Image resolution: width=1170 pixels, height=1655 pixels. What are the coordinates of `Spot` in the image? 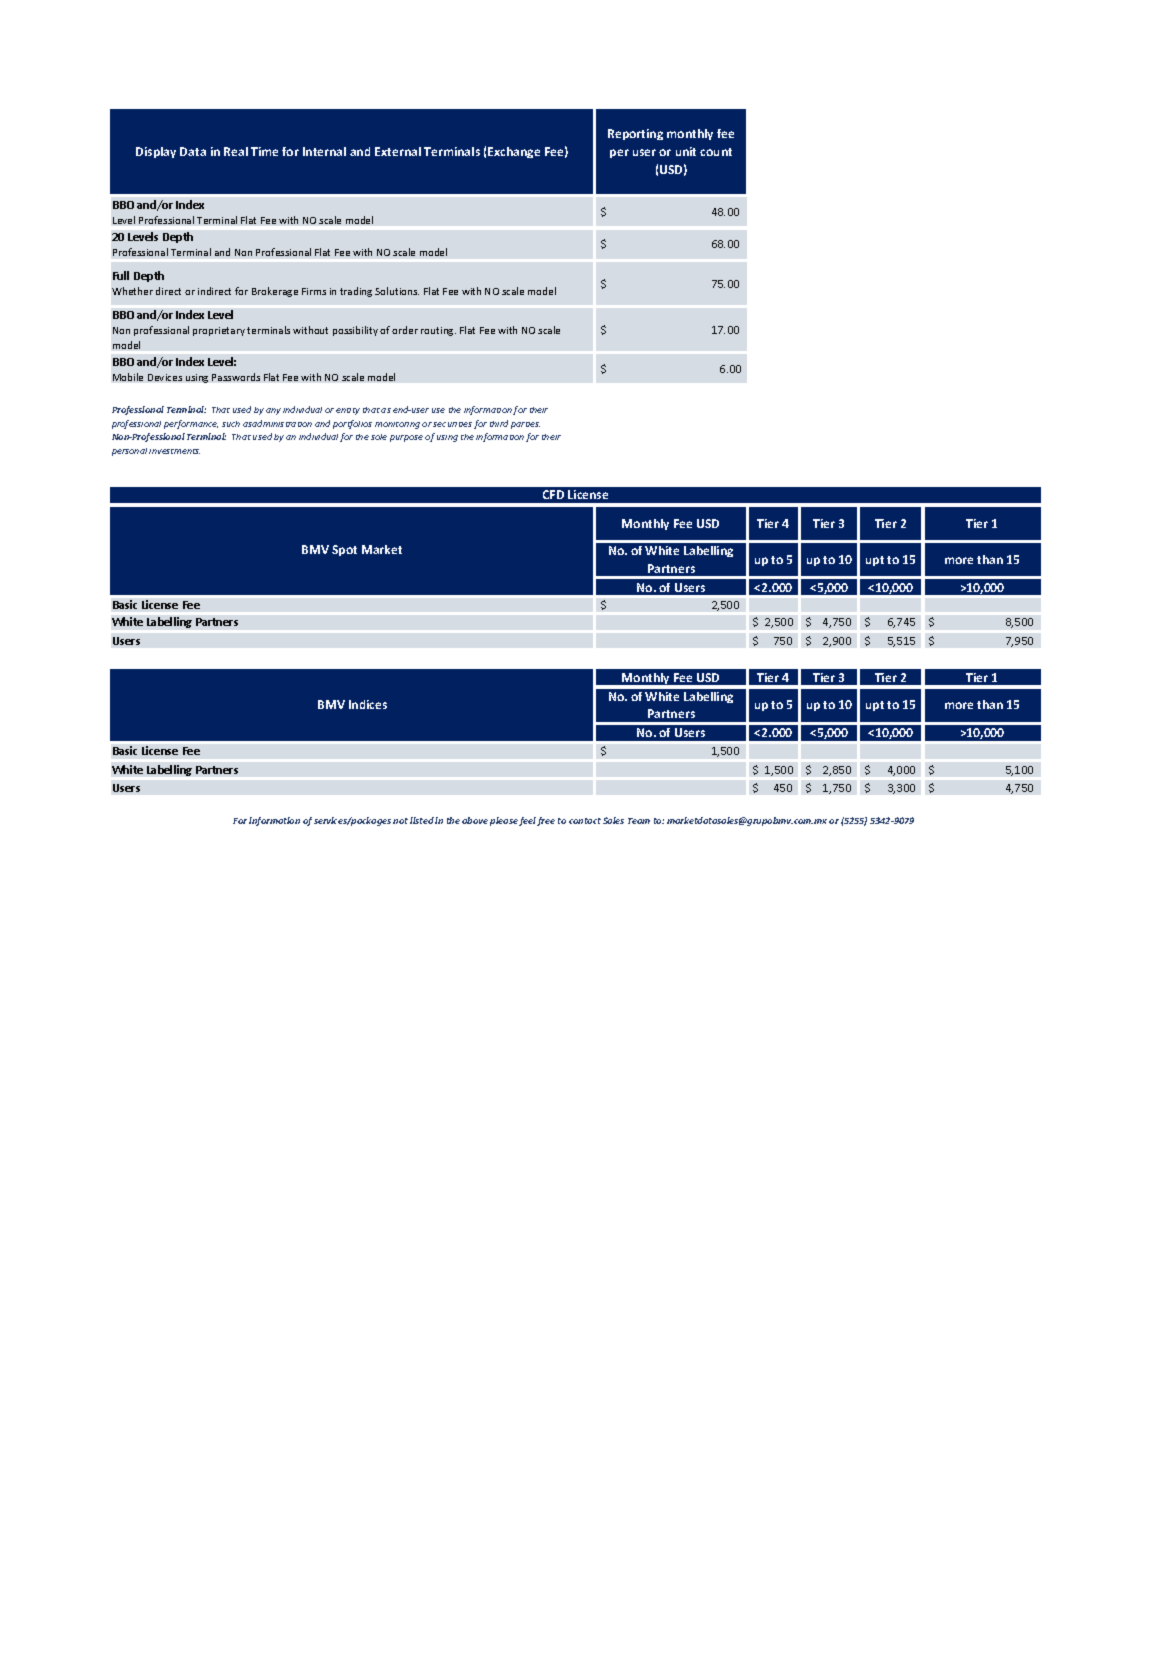 It's located at (344, 550).
